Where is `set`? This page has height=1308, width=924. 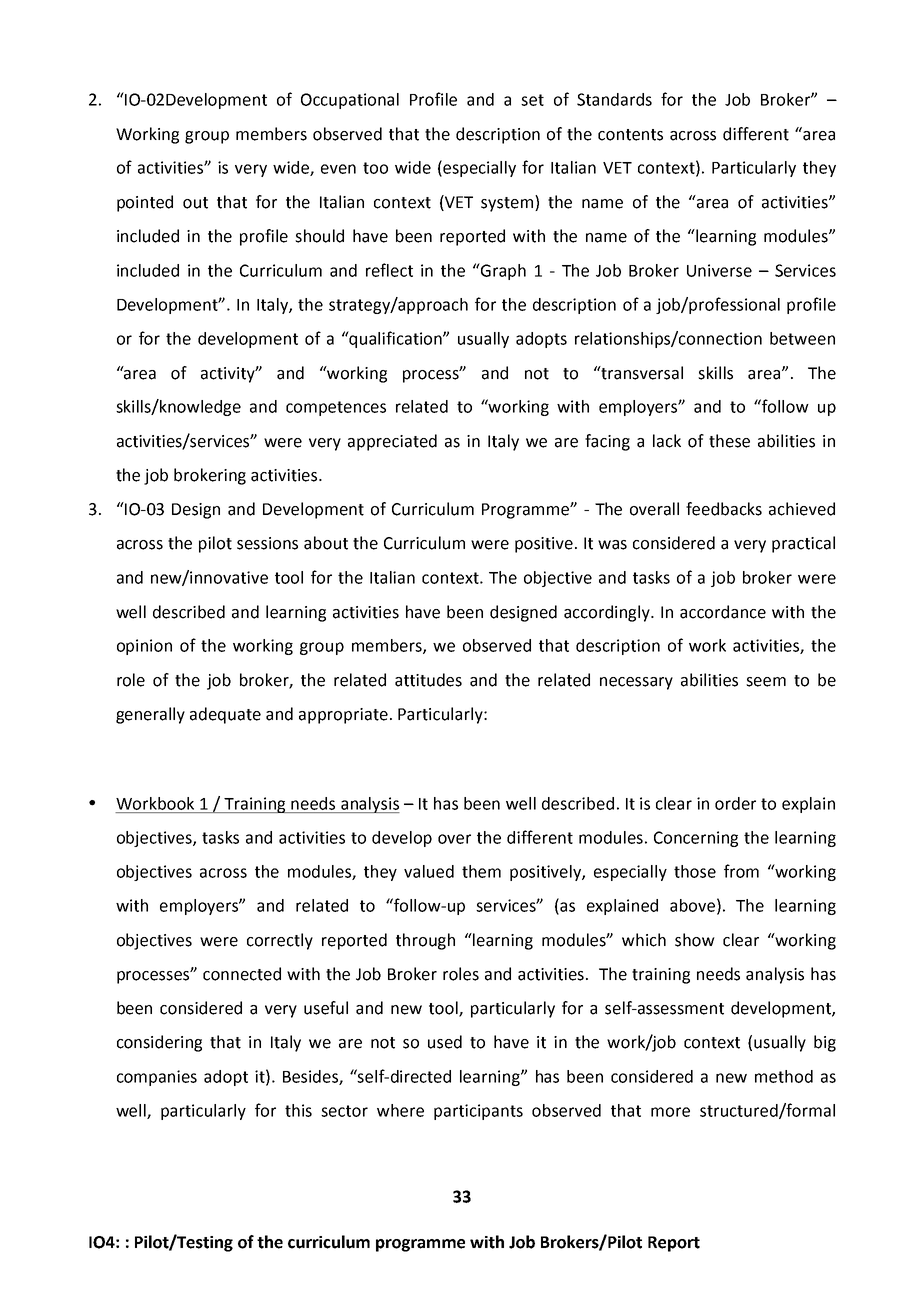
set is located at coordinates (532, 100).
